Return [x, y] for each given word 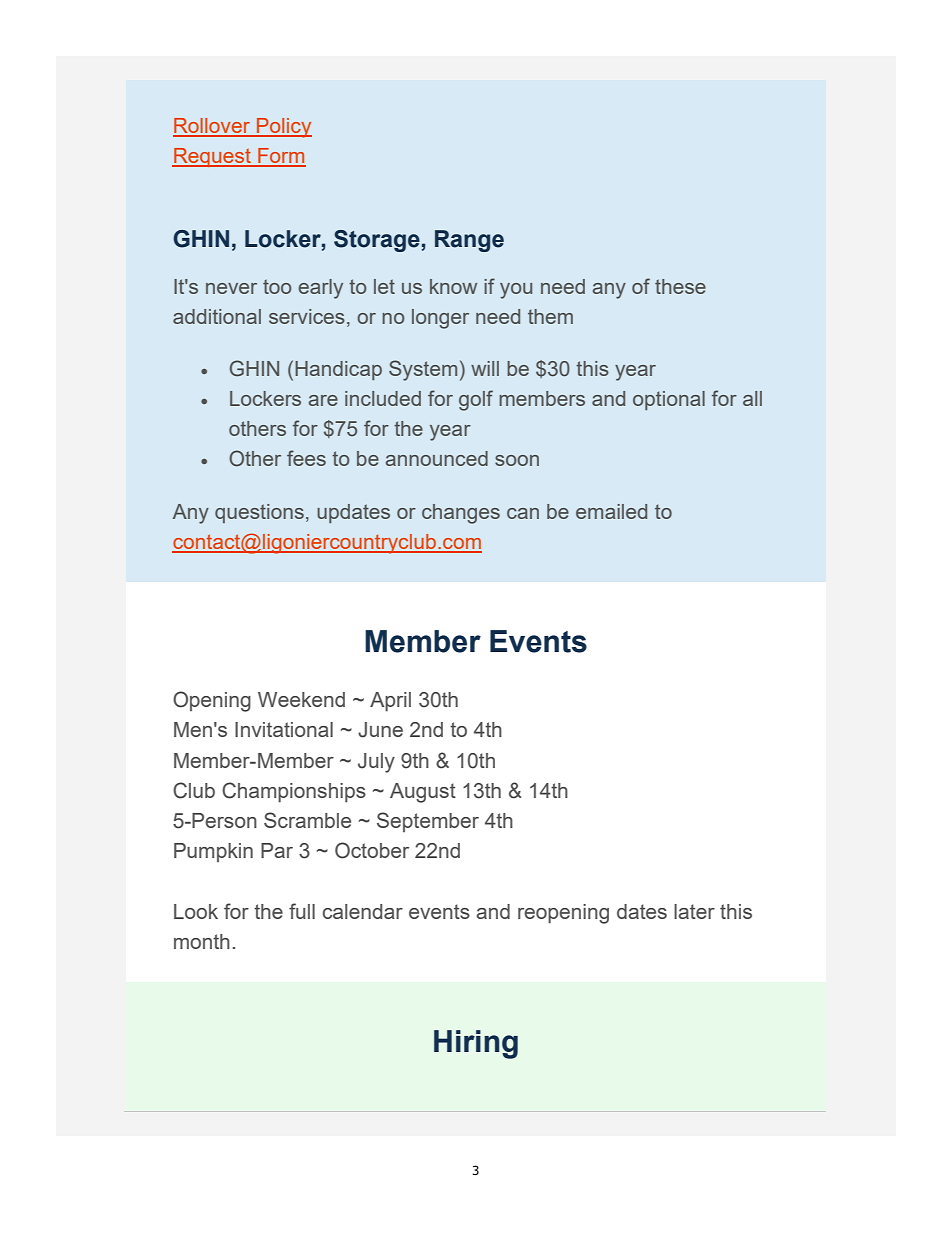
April [390, 702]
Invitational [284, 729]
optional [669, 400]
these [680, 286]
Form [281, 157]
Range [469, 241]
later [694, 911]
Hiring [476, 1044]
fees [306, 458]
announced [437, 458]
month [202, 941]
